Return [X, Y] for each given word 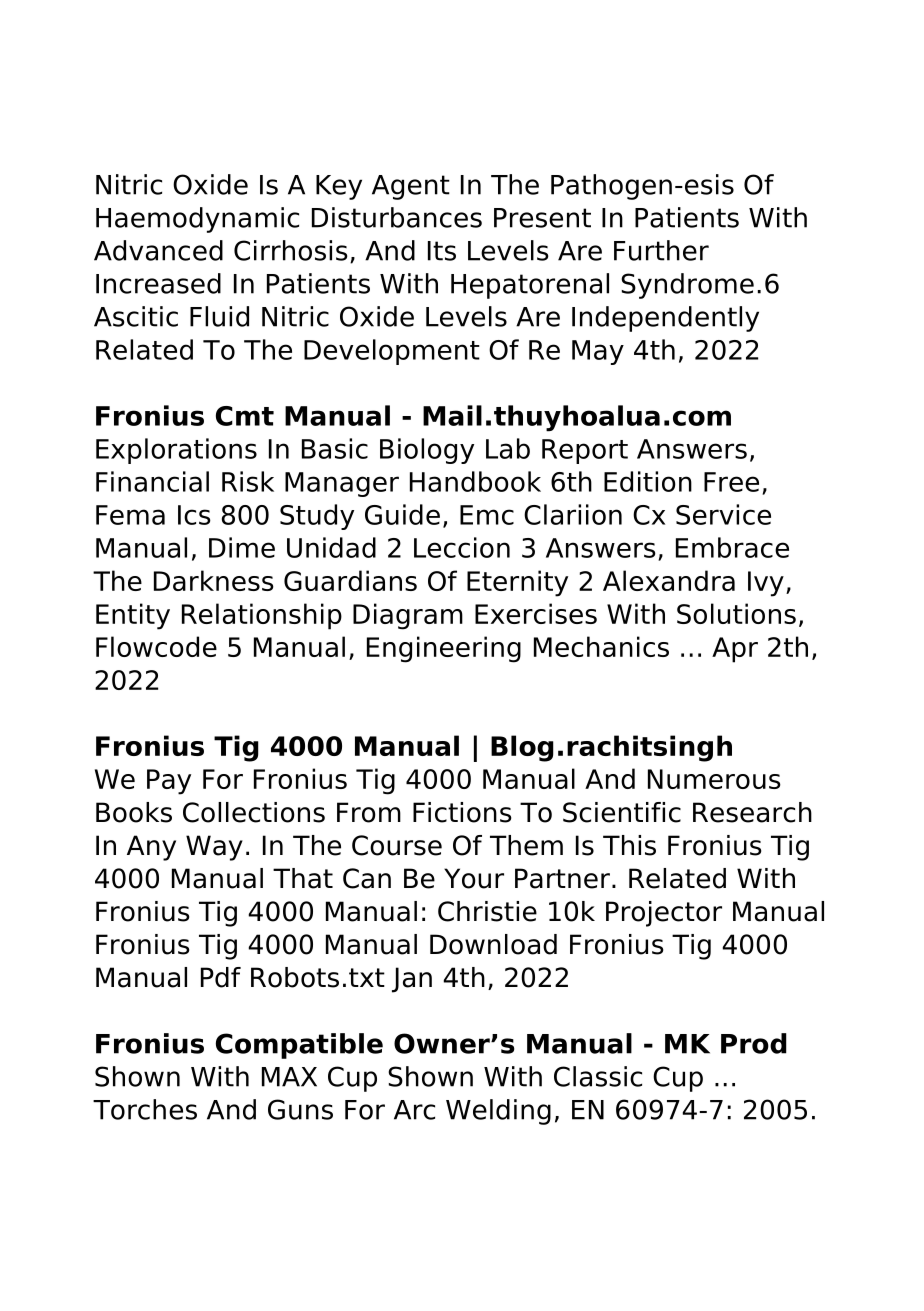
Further [661, 250]
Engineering [444, 649]
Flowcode [156, 646]
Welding [498, 1112]
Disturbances [397, 217]
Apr [735, 650]
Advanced [158, 250]
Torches [145, 1109]
